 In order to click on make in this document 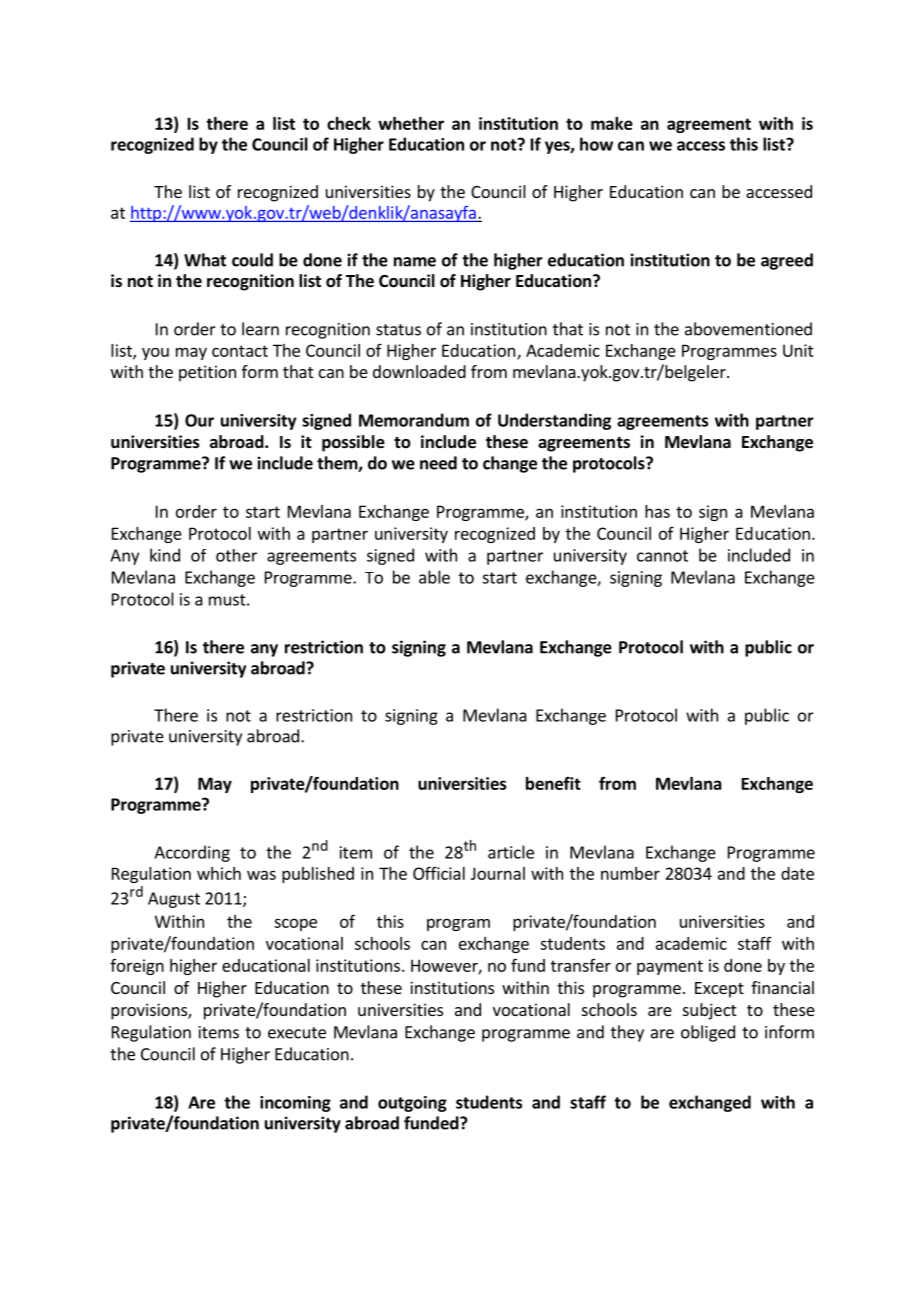, I will do `click(612, 123)`.
